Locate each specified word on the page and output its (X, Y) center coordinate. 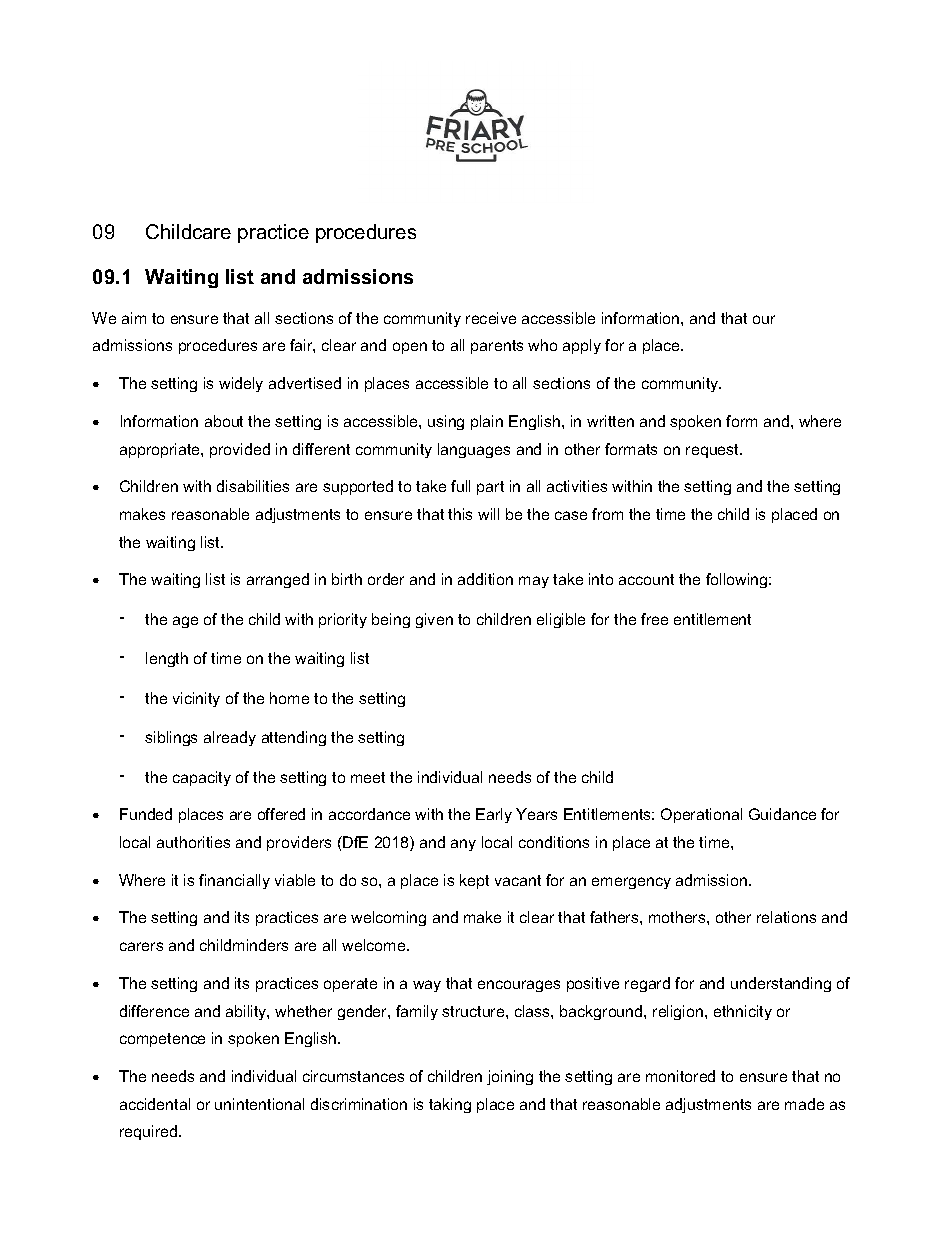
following (738, 580)
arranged (278, 580)
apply (582, 346)
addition (485, 579)
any (463, 845)
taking (450, 1105)
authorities (193, 842)
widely (241, 384)
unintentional (259, 1104)
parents (497, 347)
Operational (701, 815)
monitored (680, 1076)
